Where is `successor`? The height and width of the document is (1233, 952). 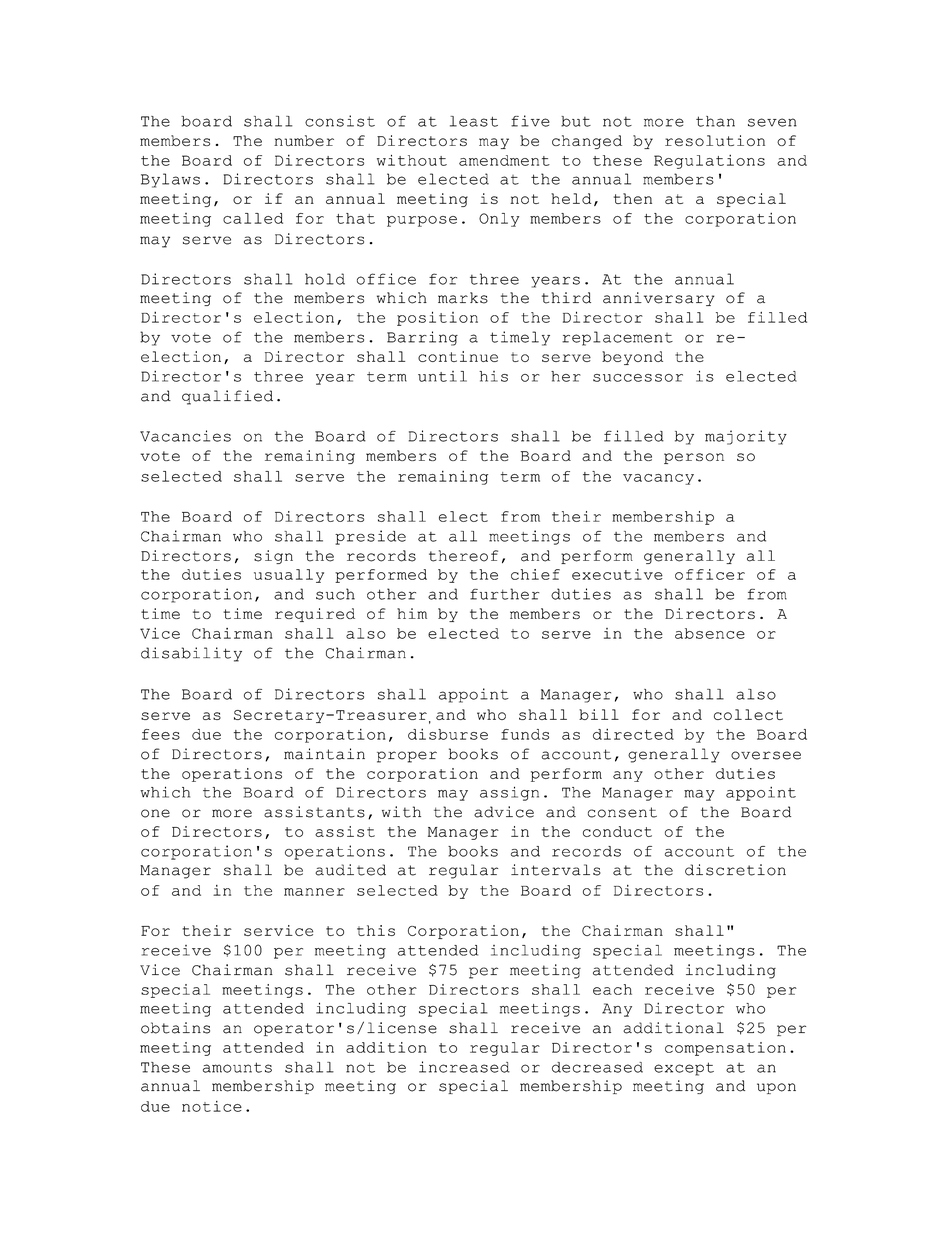 successor is located at coordinates (638, 378).
